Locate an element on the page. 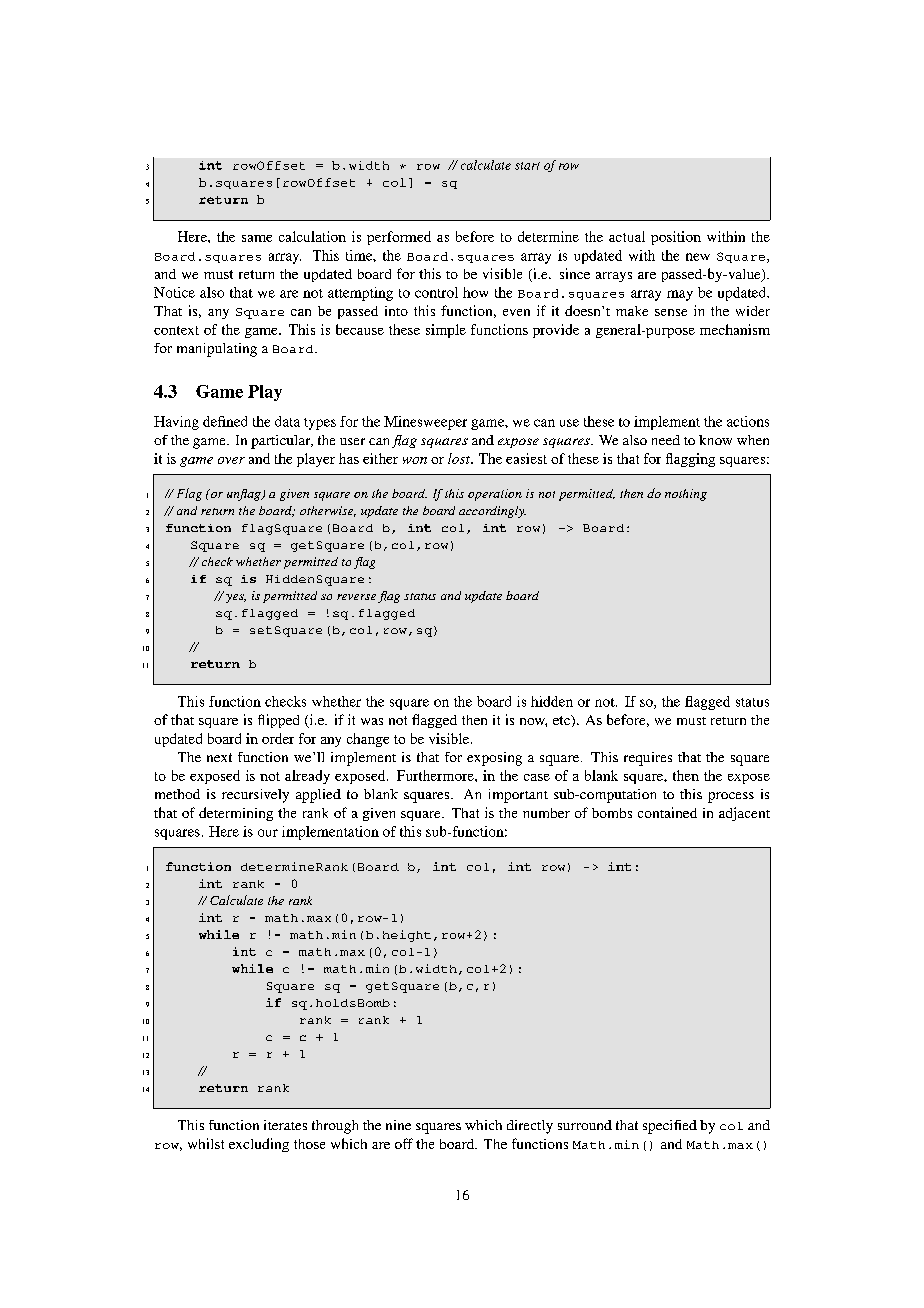 The height and width of the page is (1308, 924). same is located at coordinates (257, 238).
